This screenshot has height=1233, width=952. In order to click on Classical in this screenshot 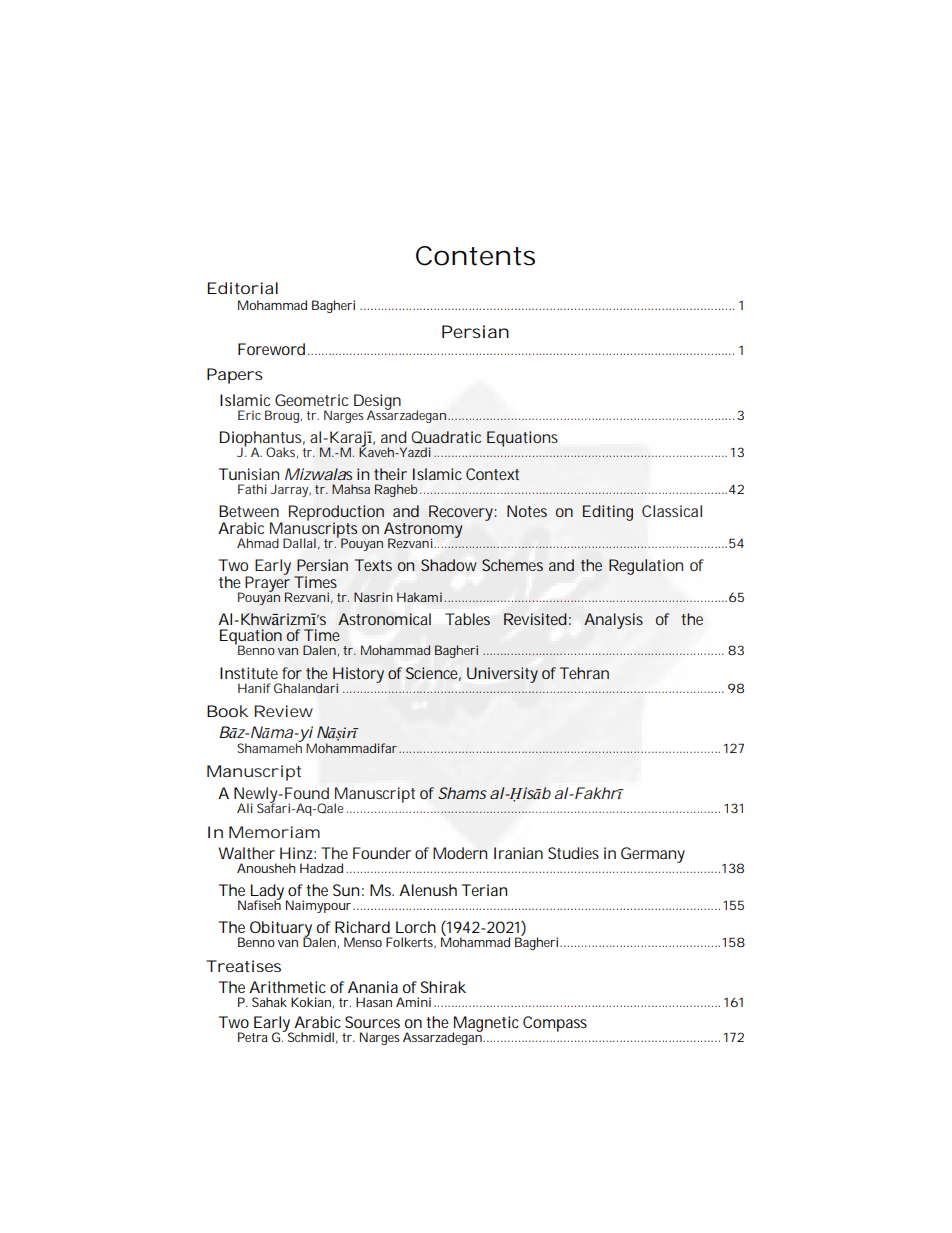, I will do `click(672, 511)`.
